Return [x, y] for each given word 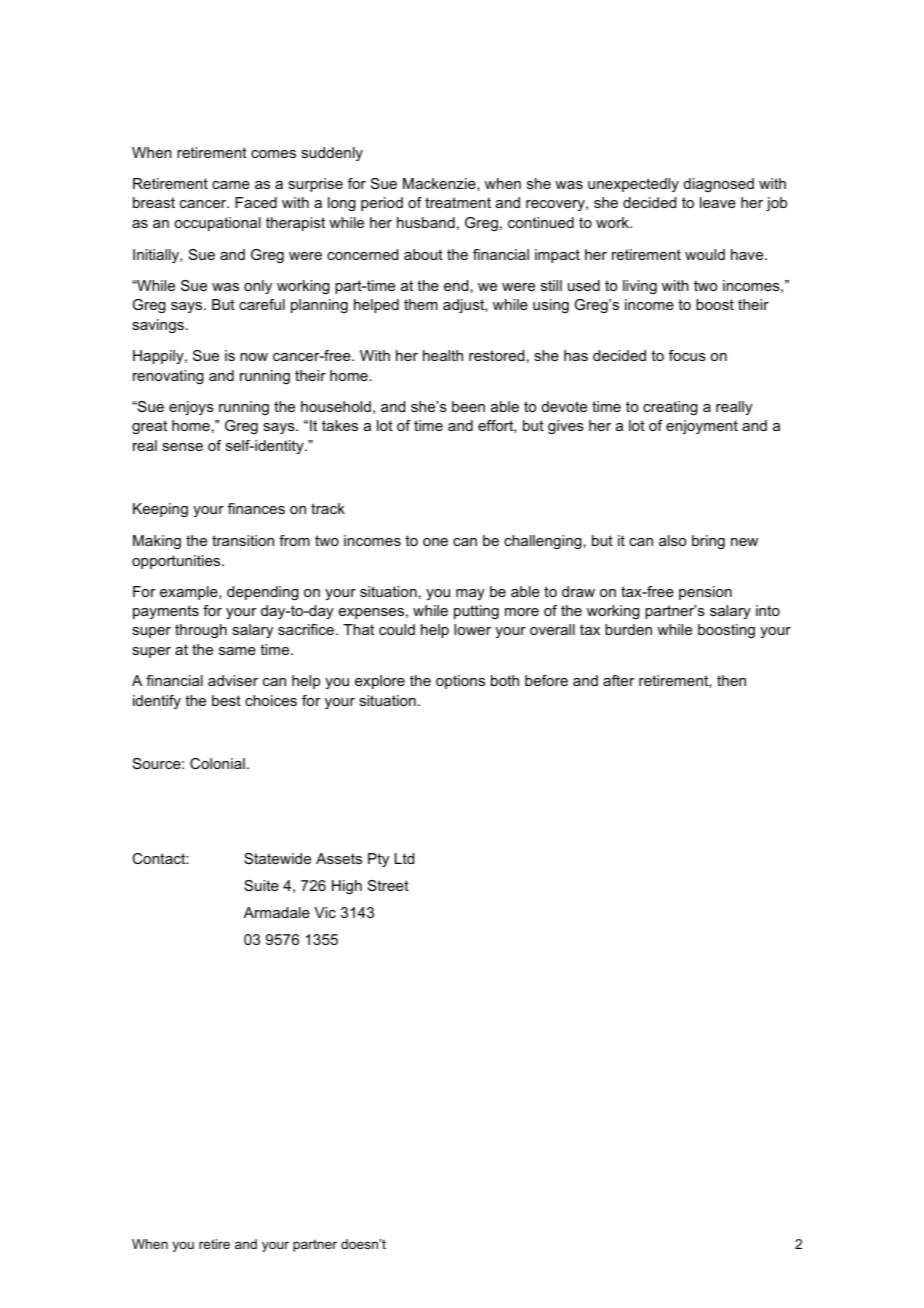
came [231, 185]
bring [708, 542]
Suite [261, 885]
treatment [458, 202]
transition [243, 540]
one [435, 542]
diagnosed [719, 185]
